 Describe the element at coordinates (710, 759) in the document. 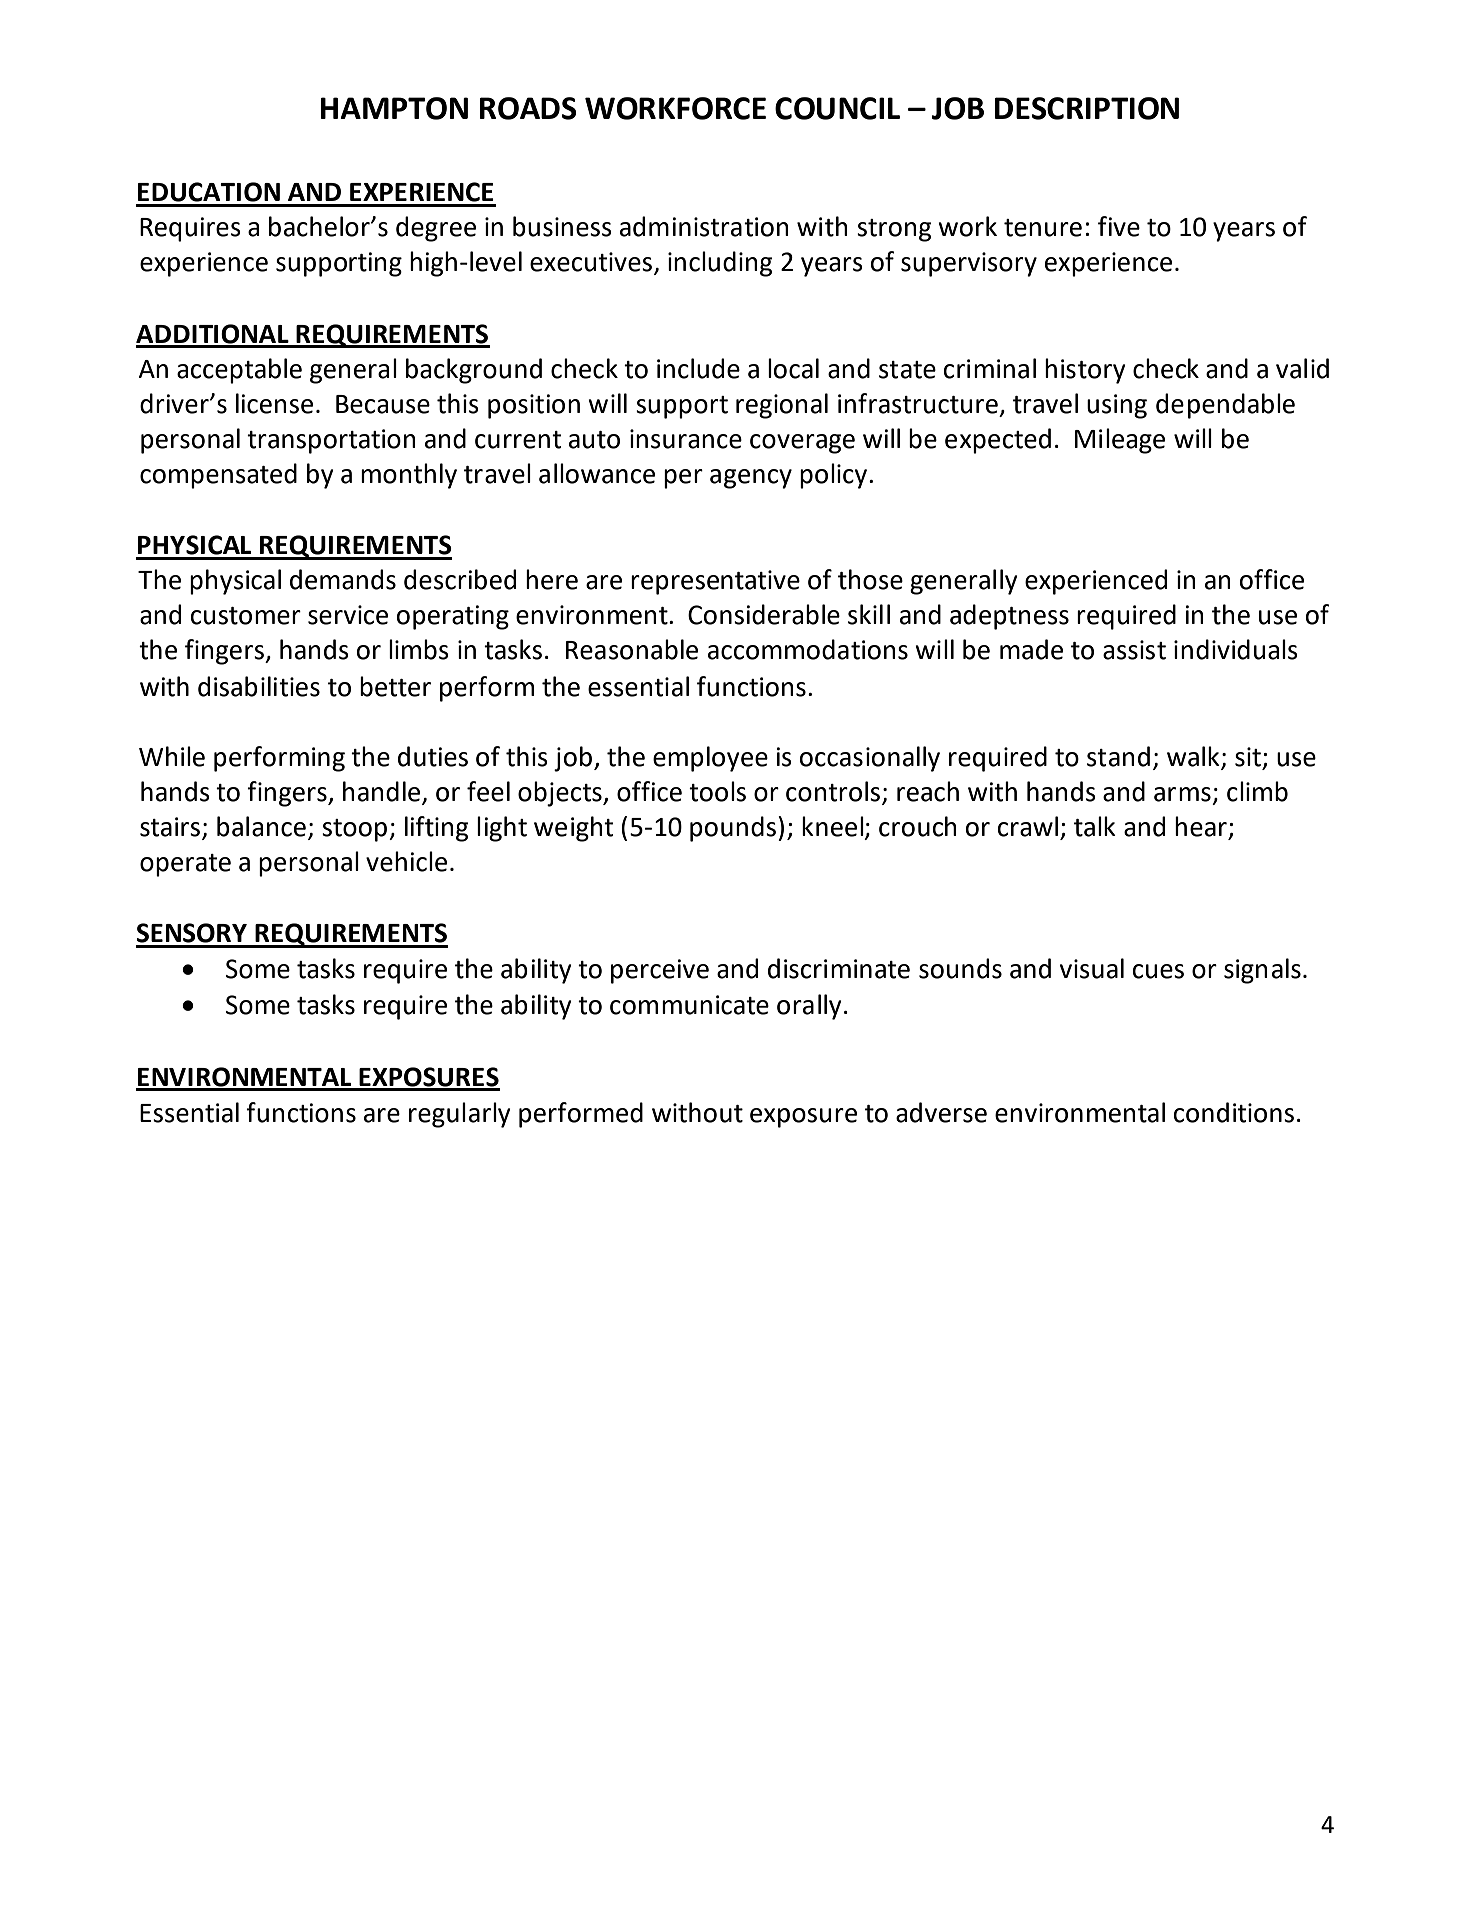

I see `employee` at that location.
